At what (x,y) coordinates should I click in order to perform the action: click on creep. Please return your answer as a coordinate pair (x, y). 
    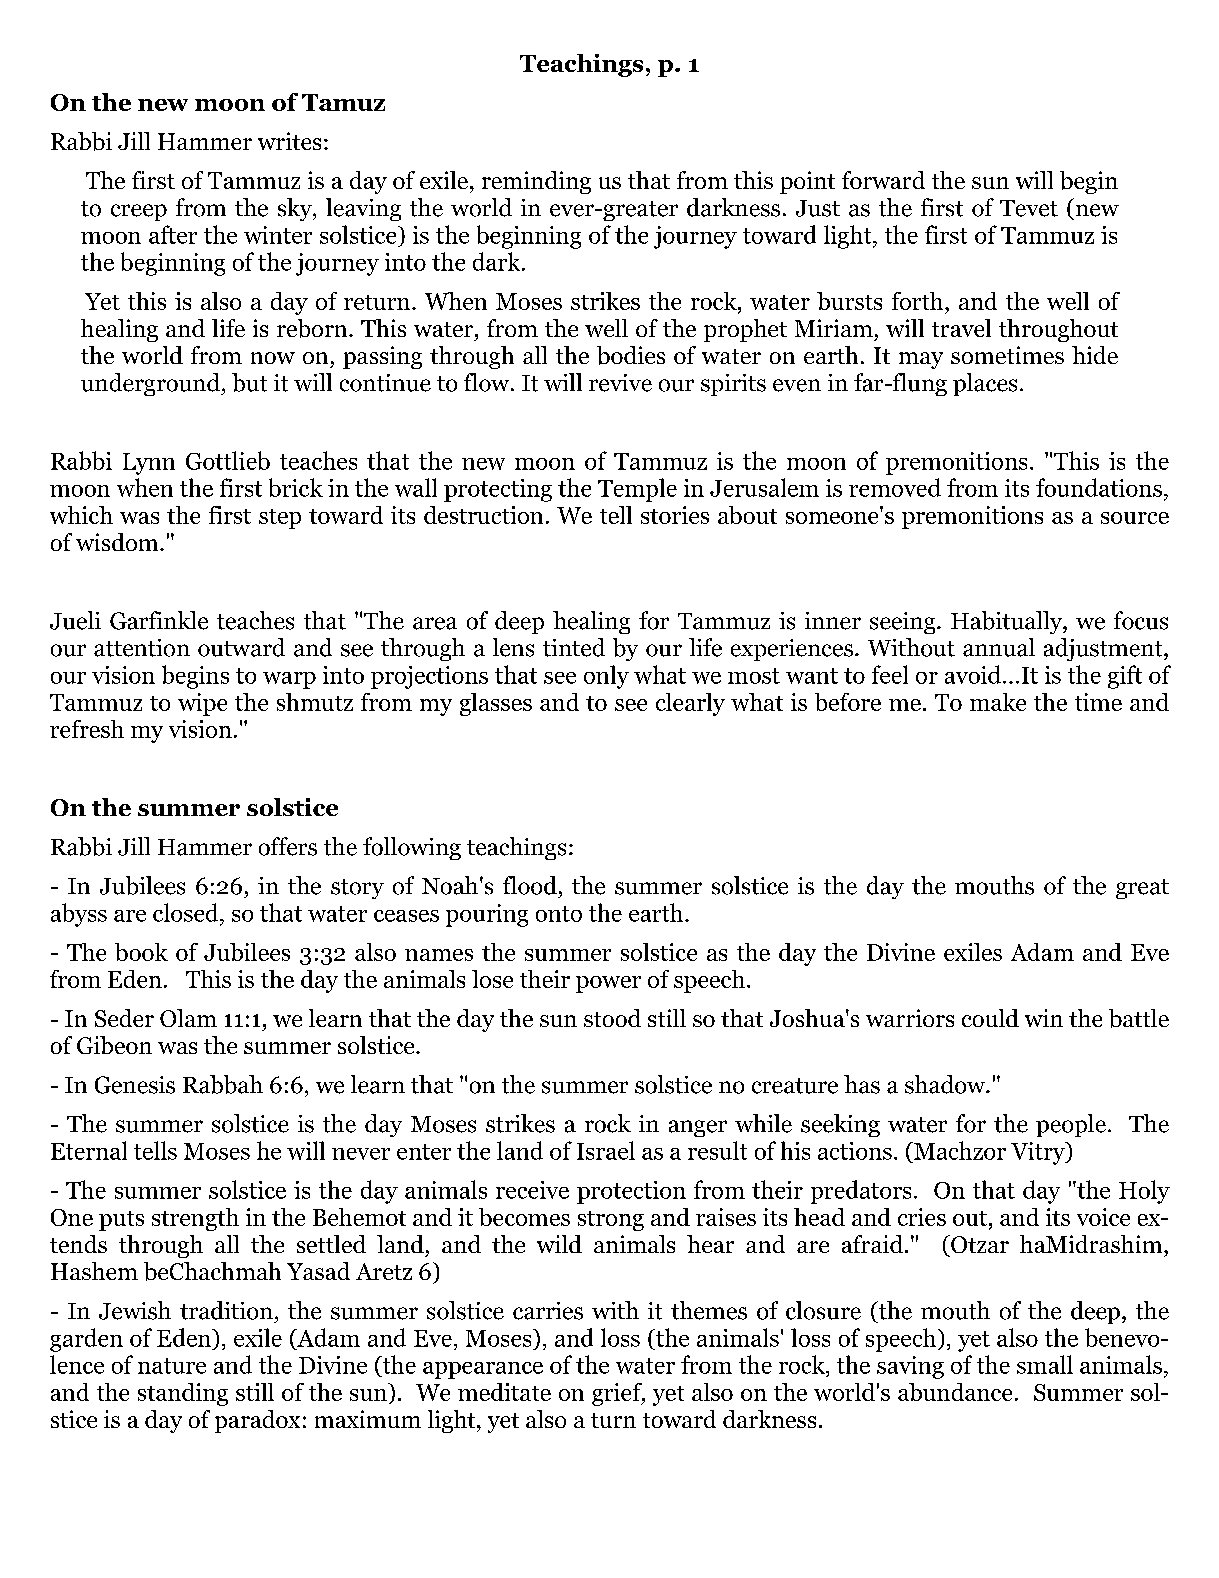
    Looking at the image, I should click on (139, 212).
